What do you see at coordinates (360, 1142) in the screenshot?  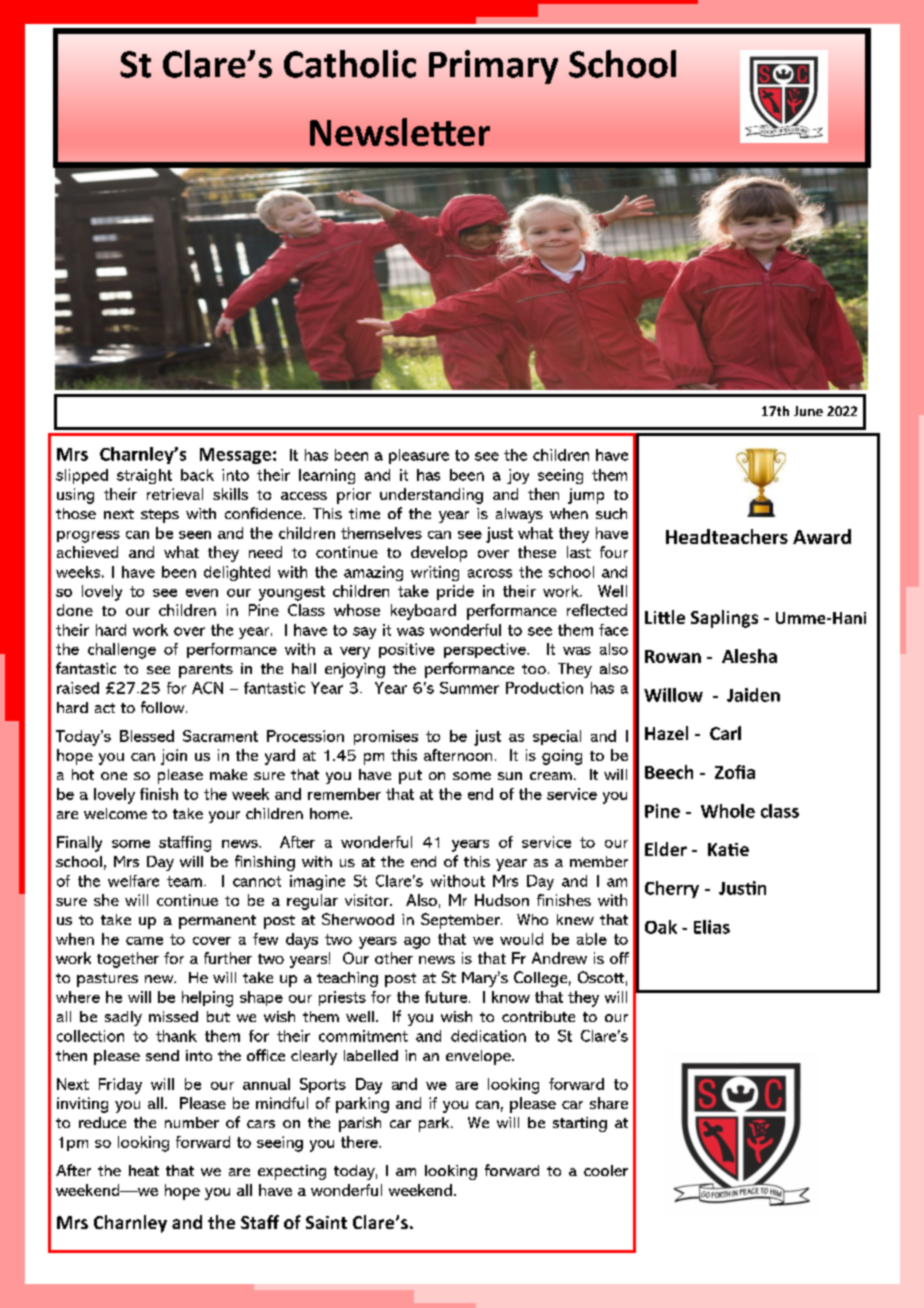 I see `there` at bounding box center [360, 1142].
